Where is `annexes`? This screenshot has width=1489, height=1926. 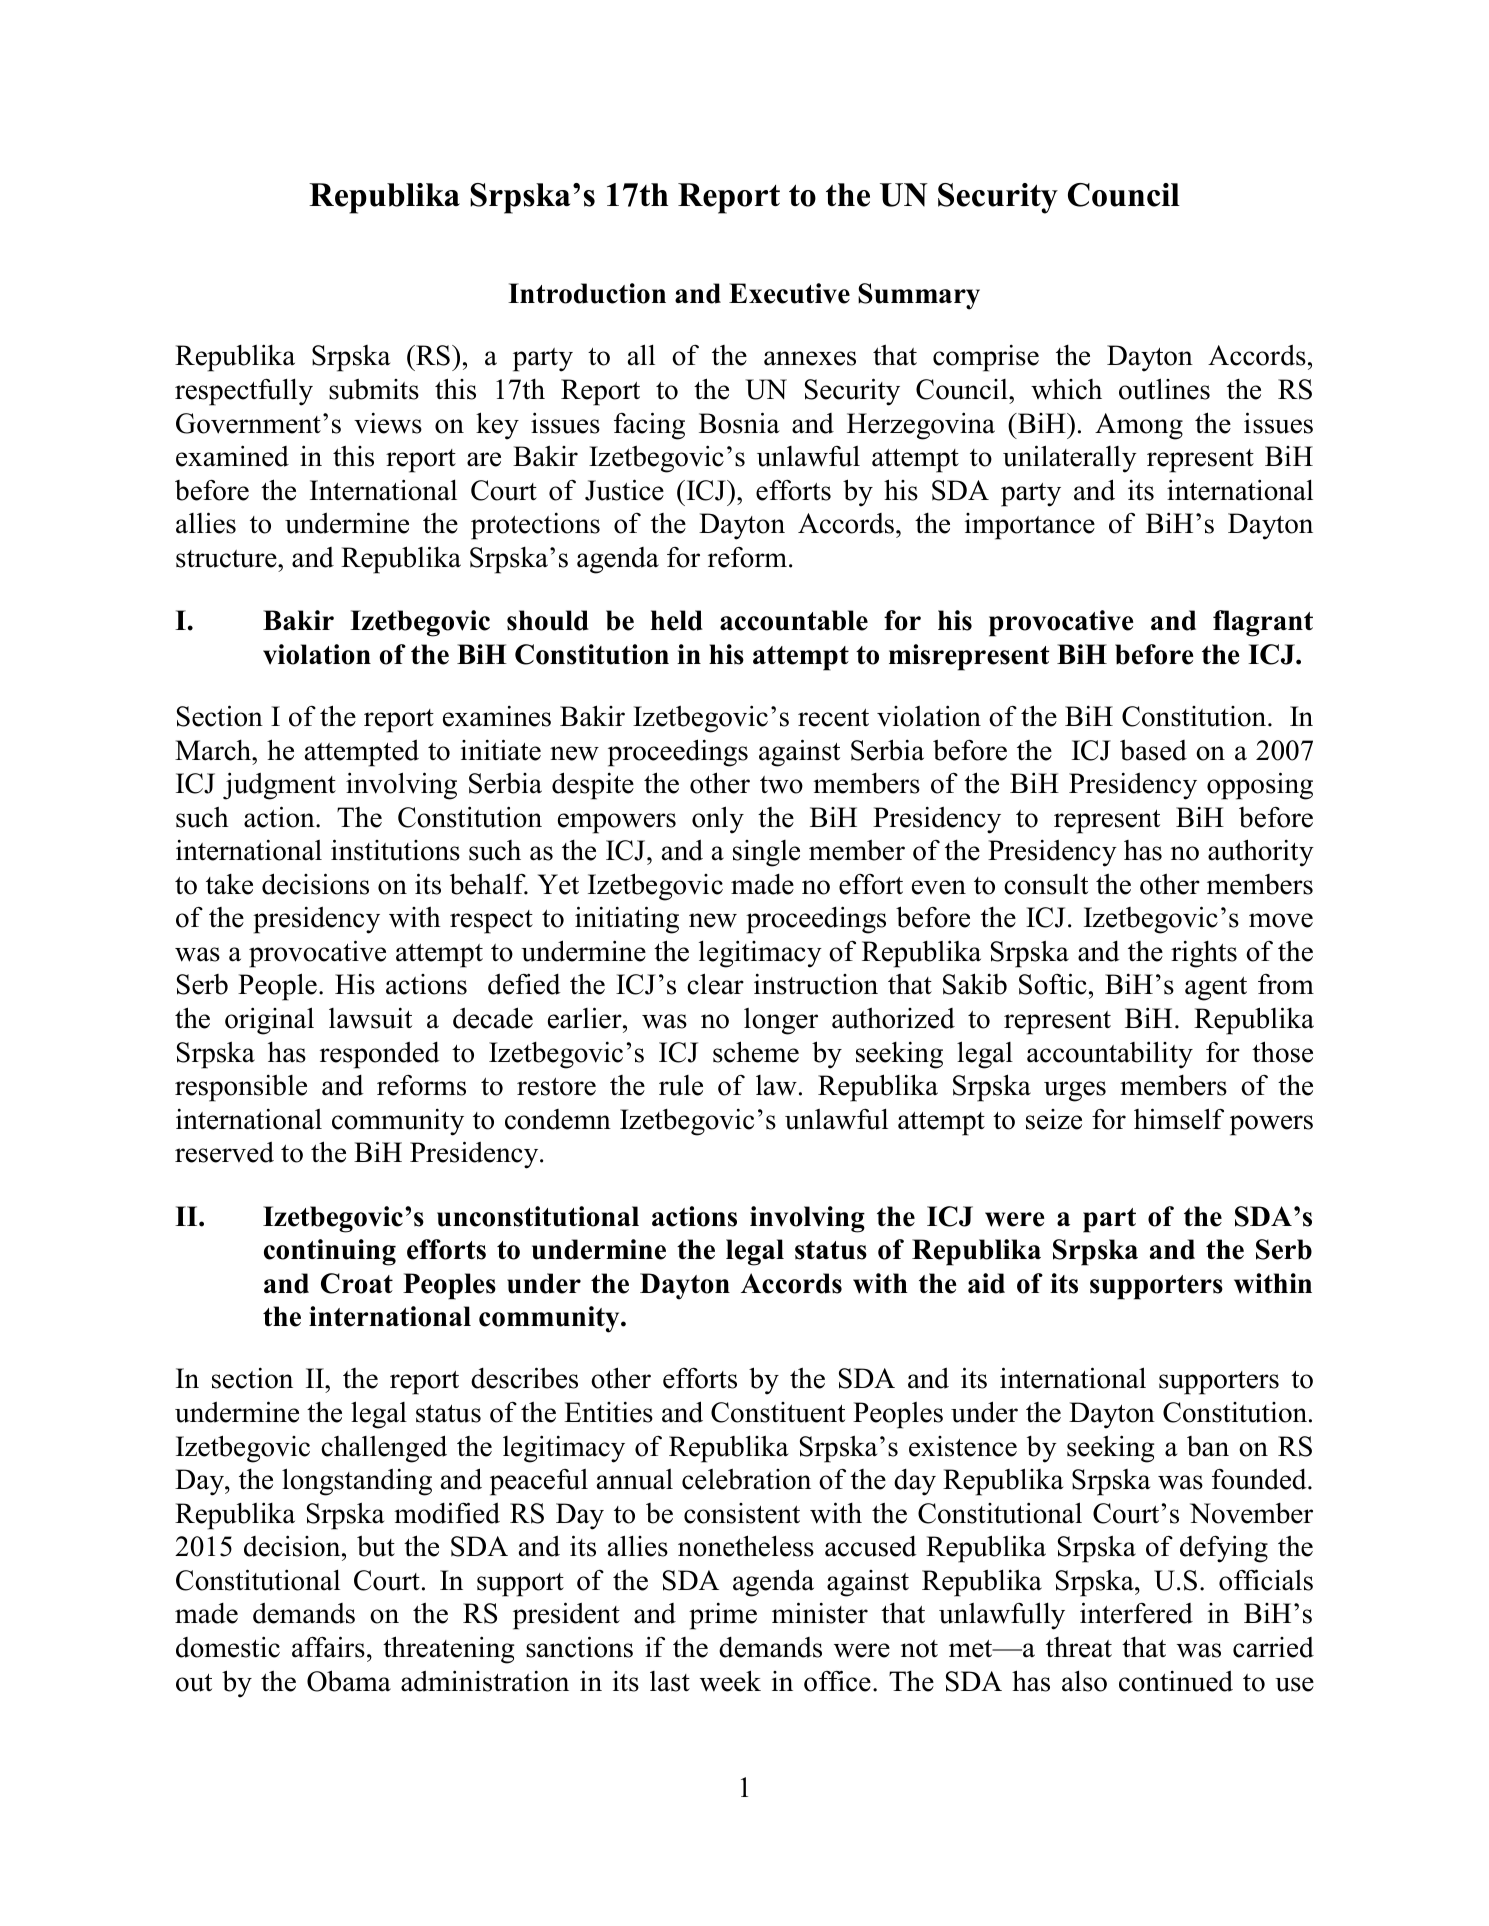 annexes is located at coordinates (810, 358).
